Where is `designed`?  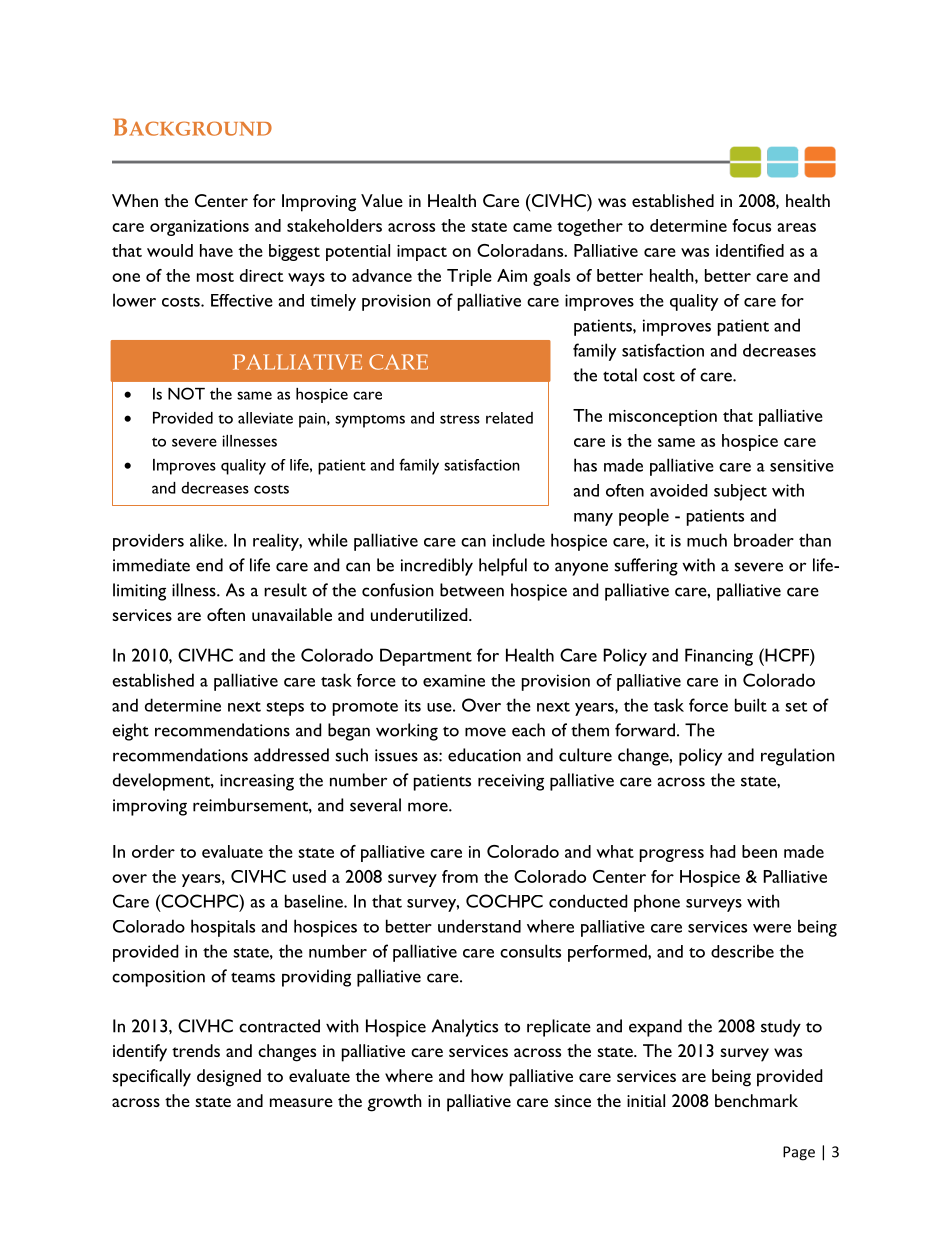 designed is located at coordinates (229, 1078).
